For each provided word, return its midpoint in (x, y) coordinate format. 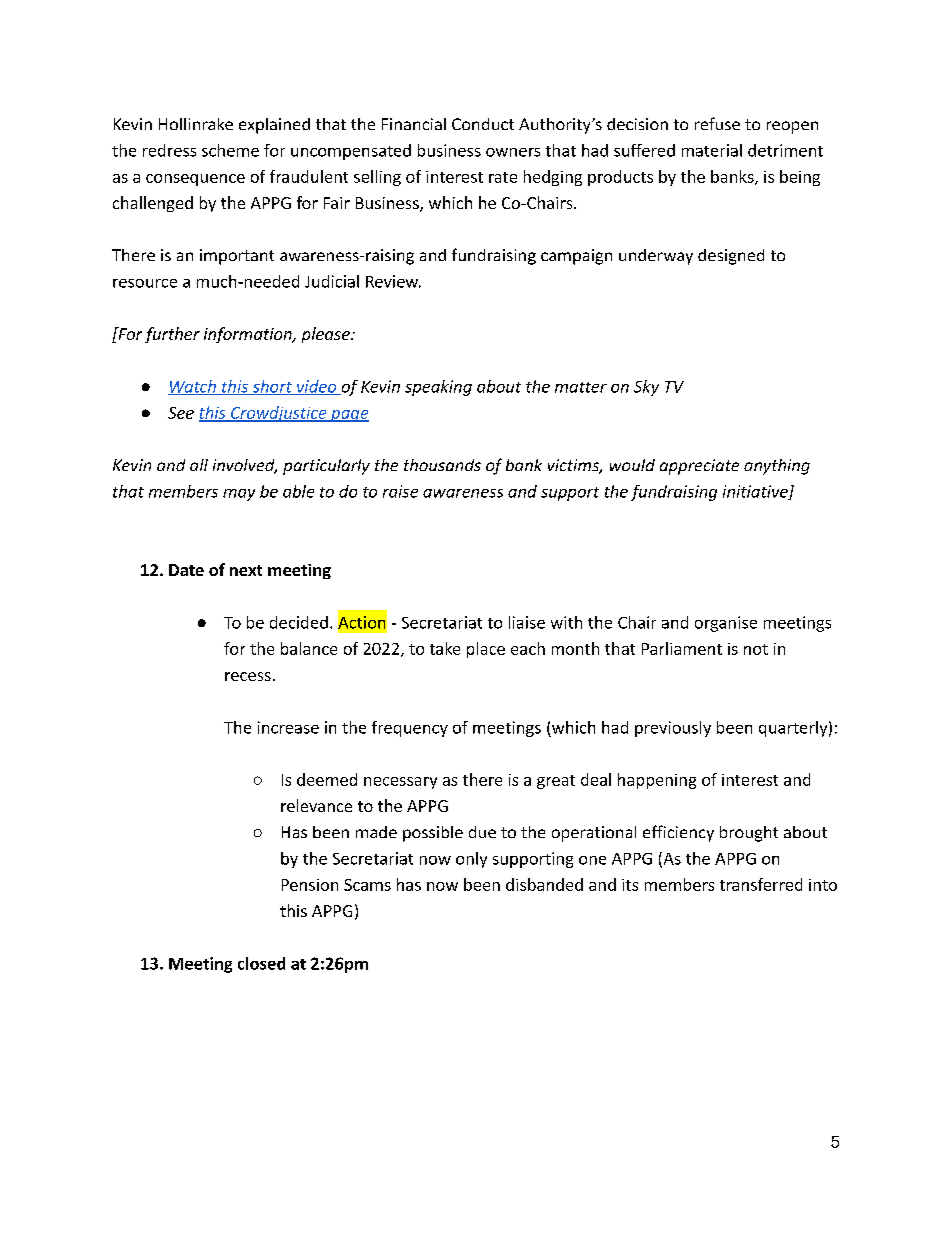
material (712, 150)
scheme (230, 150)
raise (400, 491)
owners (513, 152)
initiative (756, 492)
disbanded (544, 884)
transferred (761, 884)
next (246, 570)
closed (261, 963)
